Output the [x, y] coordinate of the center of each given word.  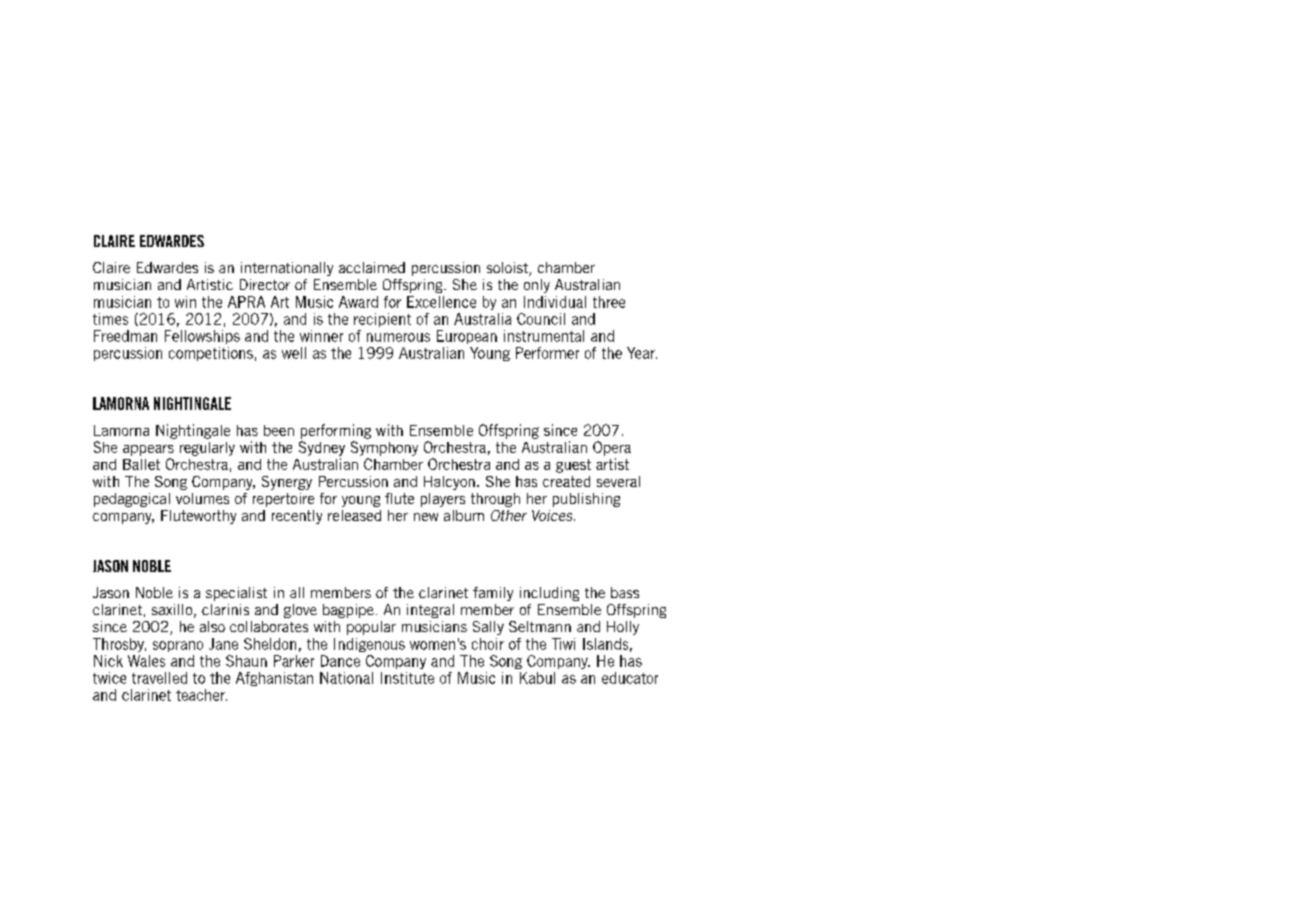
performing [336, 431]
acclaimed [372, 267]
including [549, 594]
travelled [159, 678]
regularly [207, 449]
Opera [612, 448]
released [354, 515]
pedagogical [132, 500]
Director [265, 284]
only [537, 286]
